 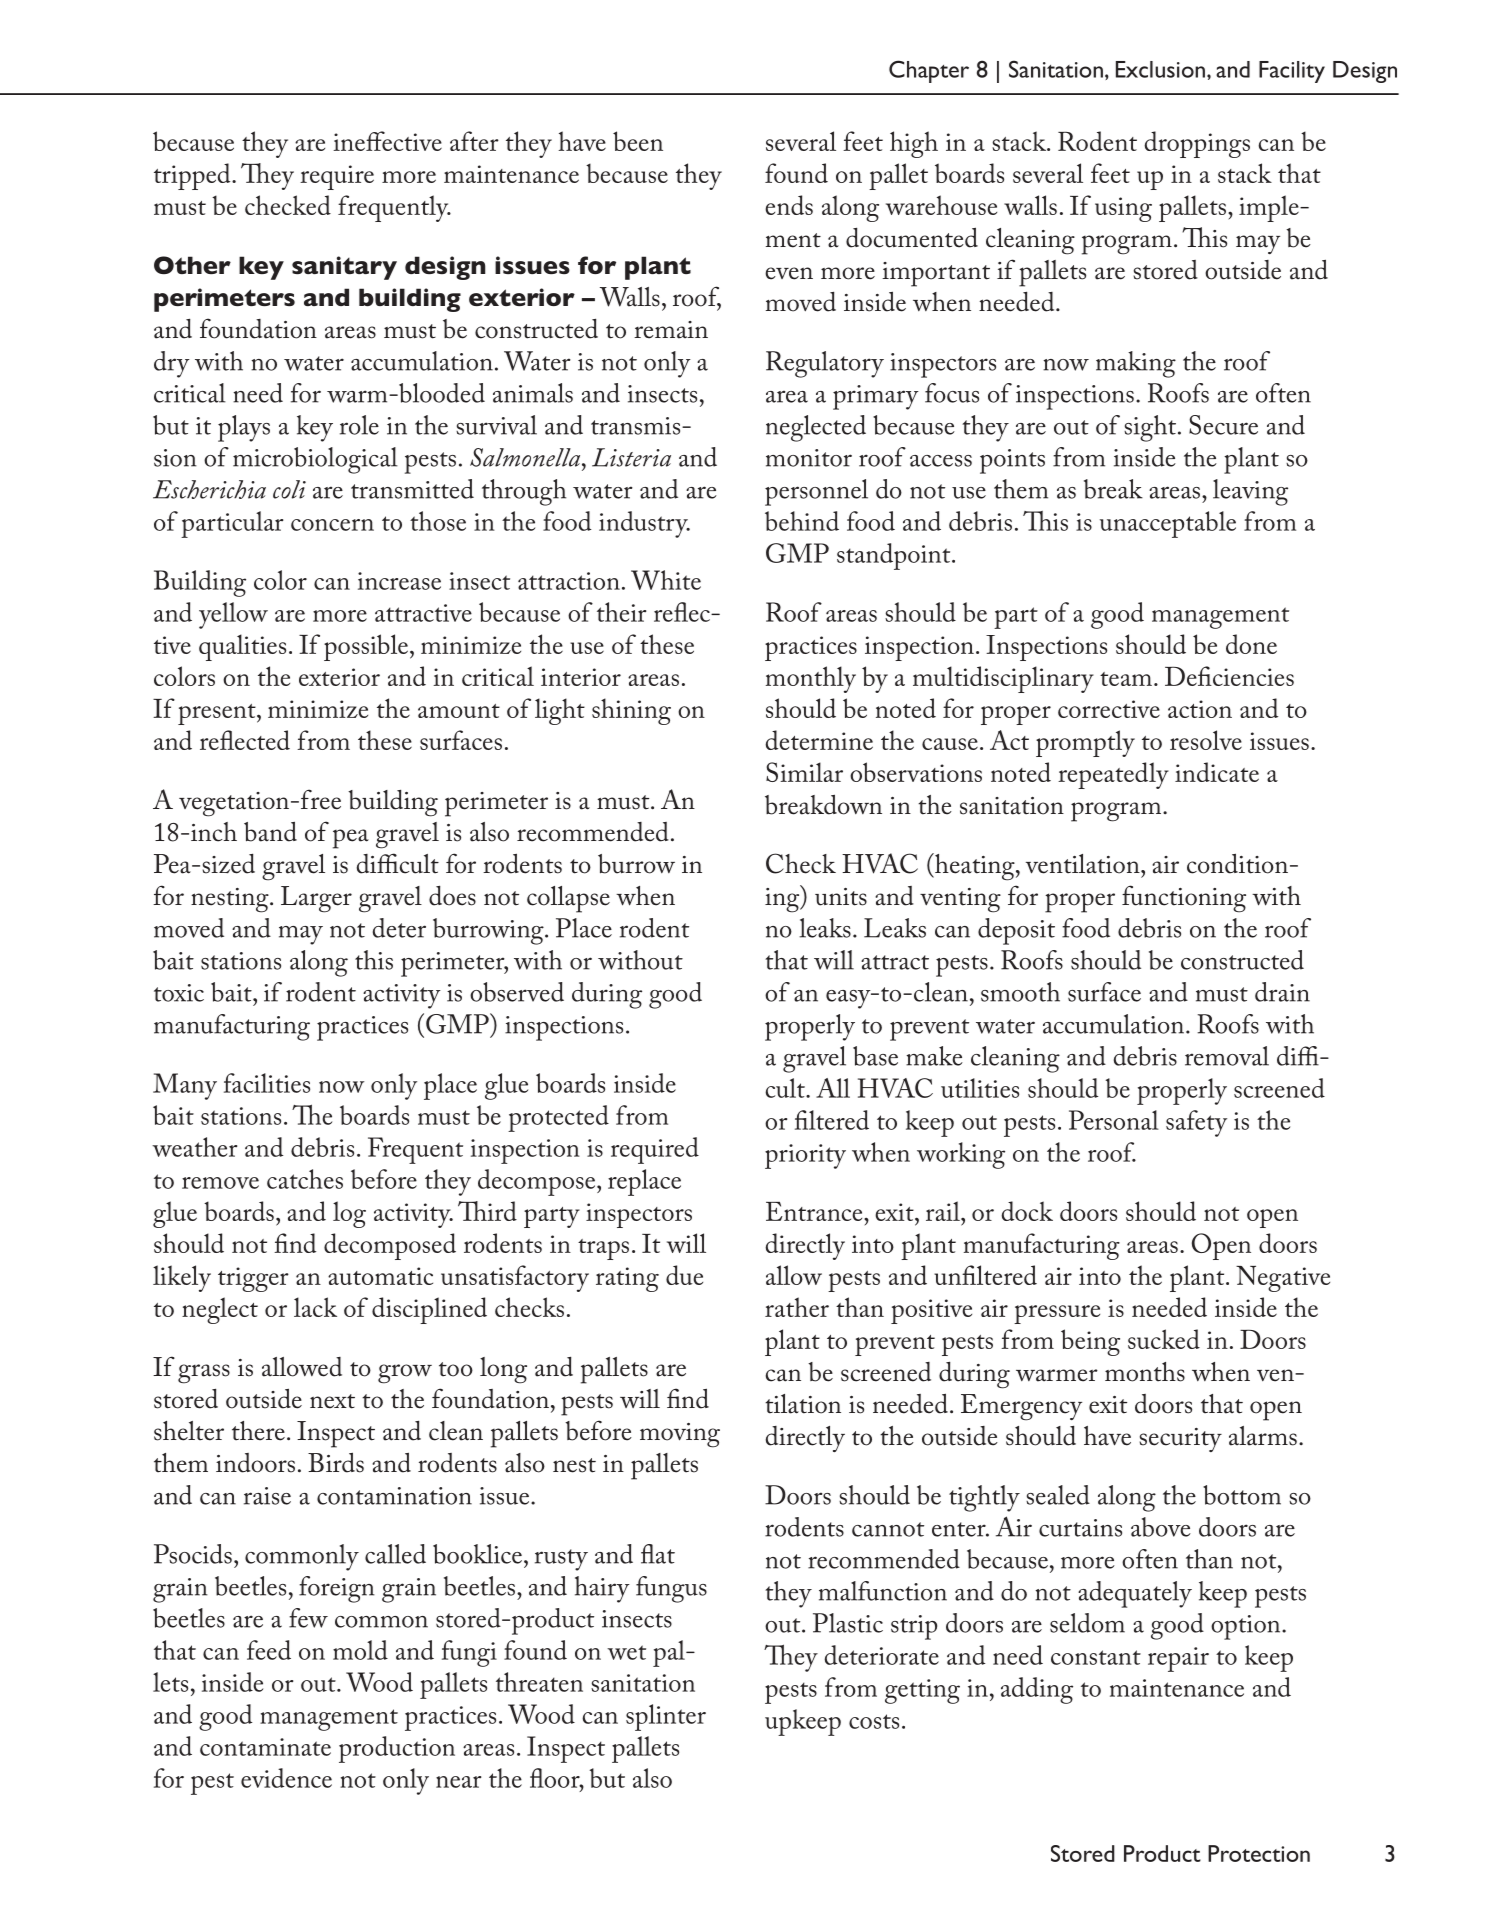 What do you see at coordinates (684, 1275) in the screenshot?
I see `due` at bounding box center [684, 1275].
